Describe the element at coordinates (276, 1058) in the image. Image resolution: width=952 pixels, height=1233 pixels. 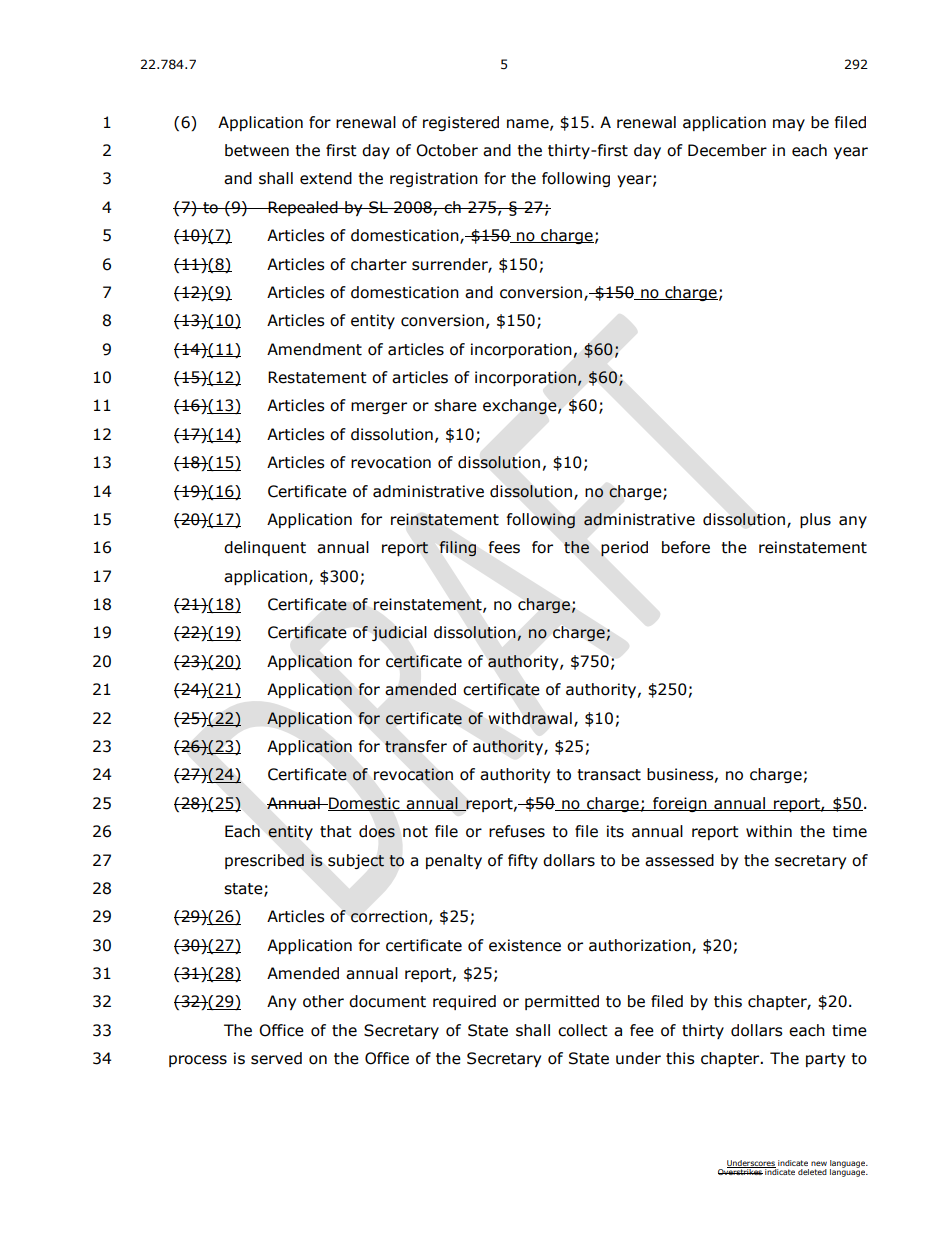
I see `served` at that location.
